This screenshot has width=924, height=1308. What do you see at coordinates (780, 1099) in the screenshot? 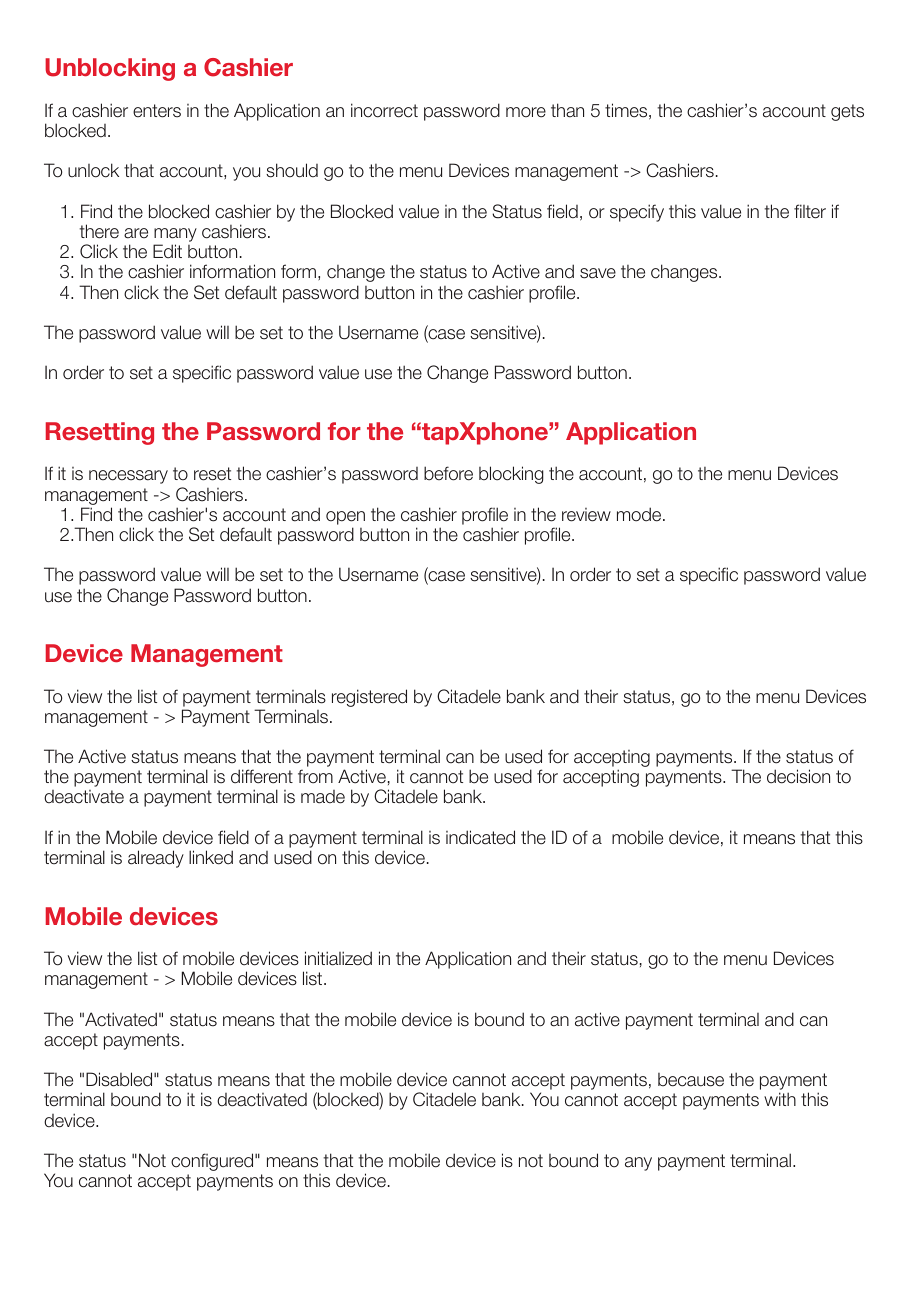
I see `with` at bounding box center [780, 1099].
